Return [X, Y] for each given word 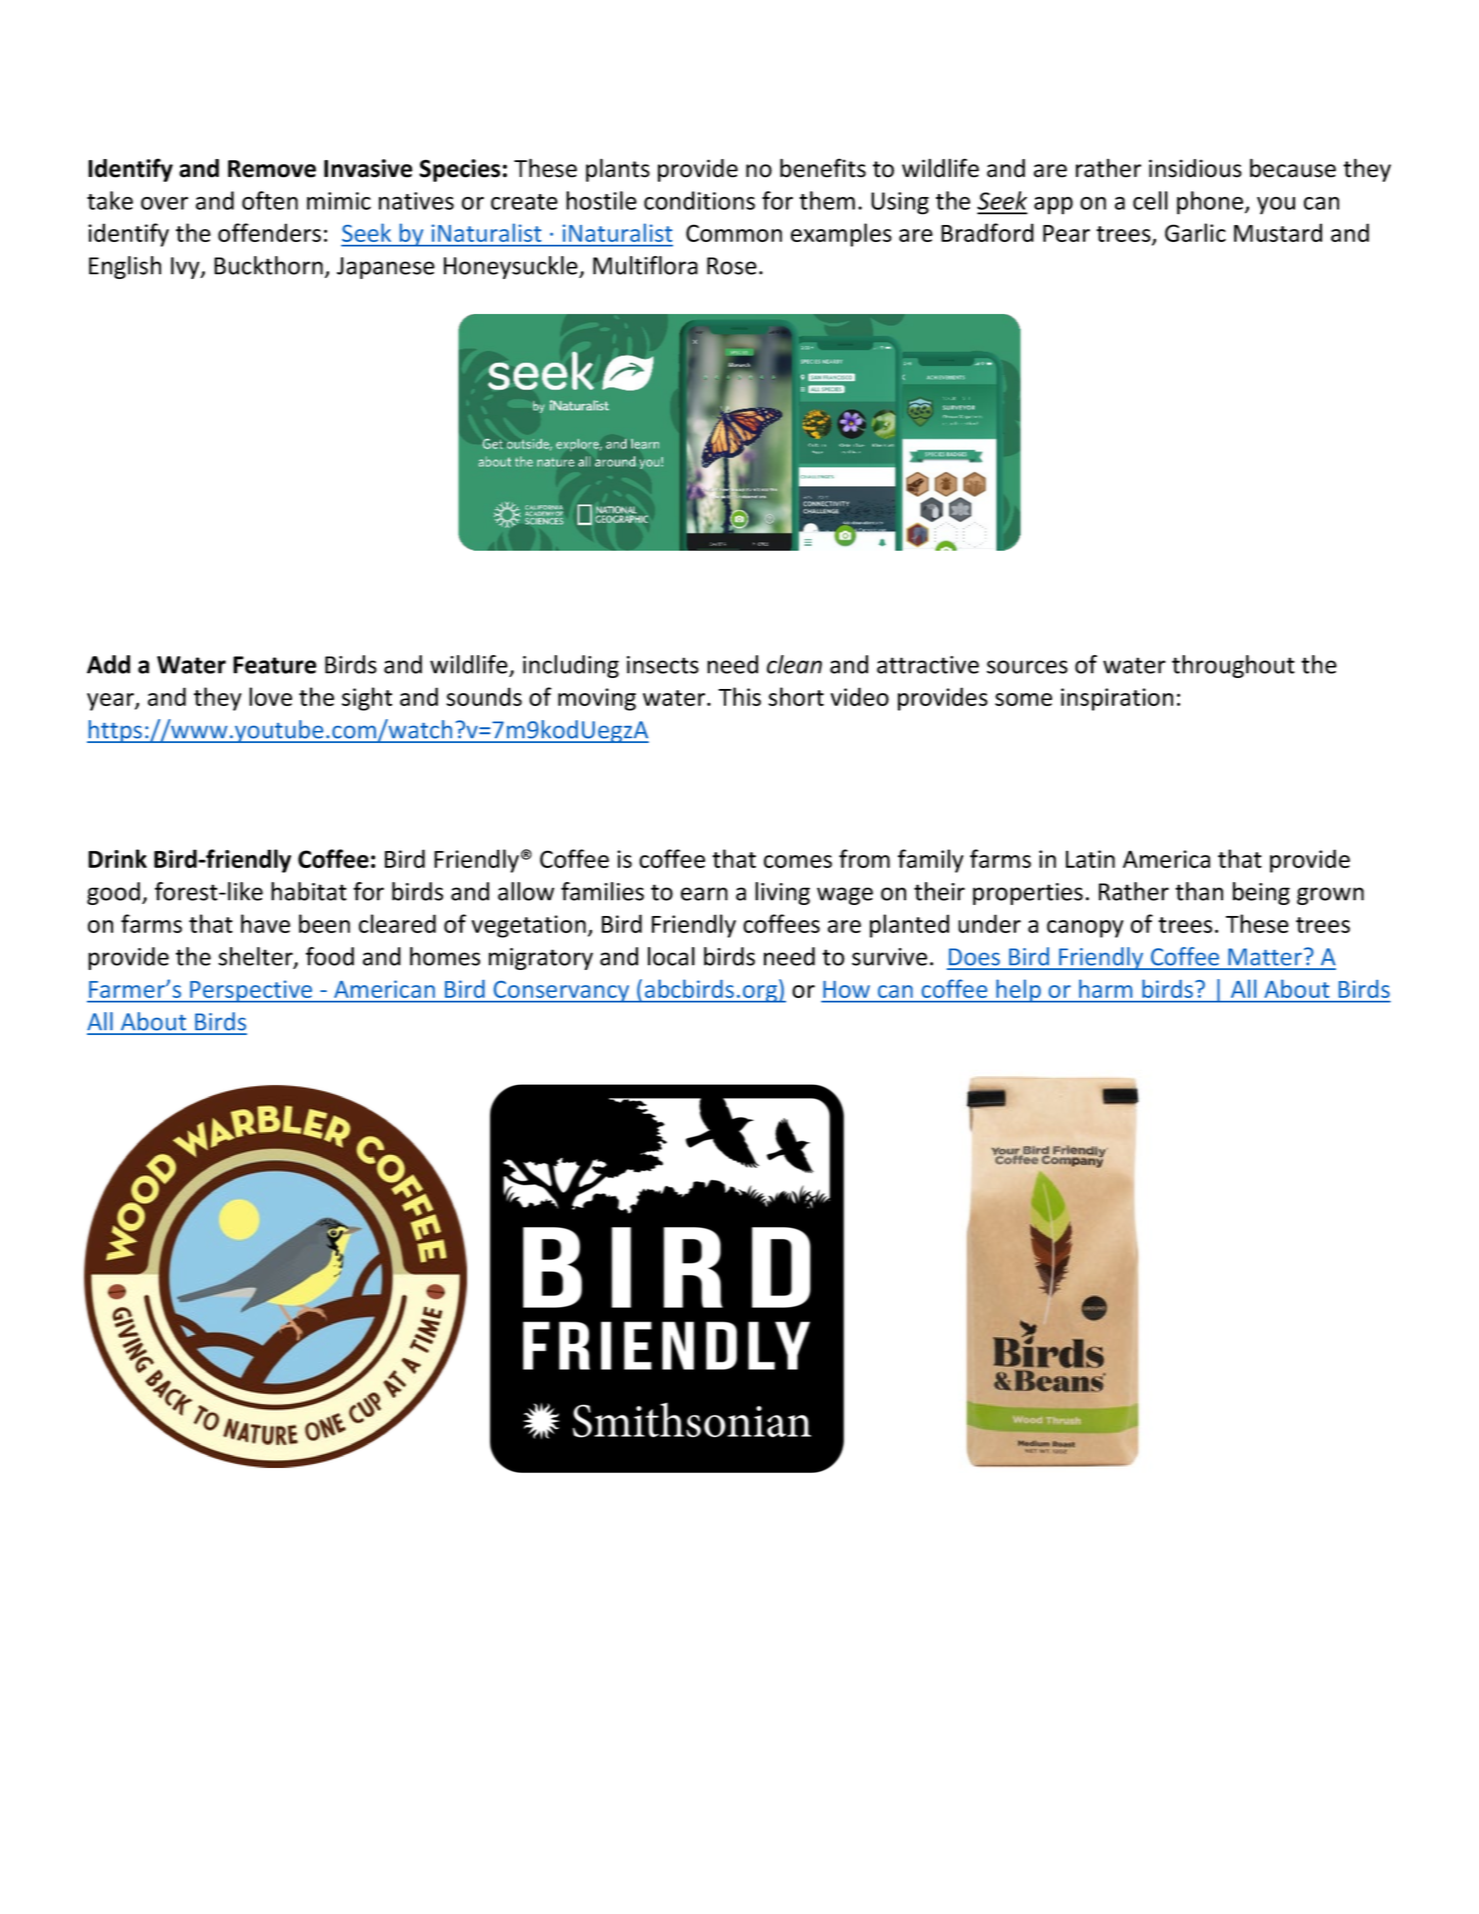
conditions [699, 200]
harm [1105, 989]
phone [1210, 203]
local [671, 956]
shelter [256, 957]
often [270, 200]
